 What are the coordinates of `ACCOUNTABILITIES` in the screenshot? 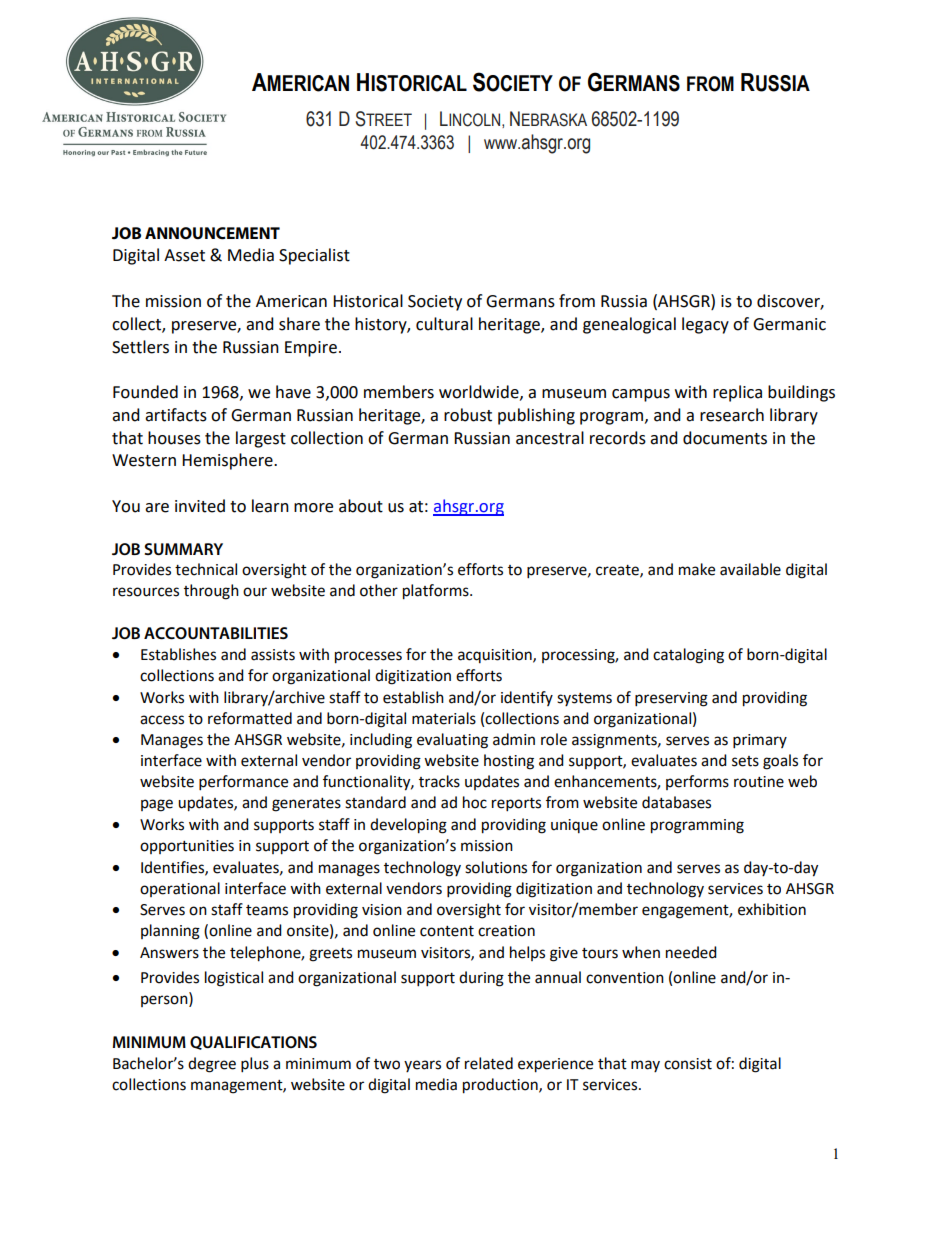 It's located at (216, 633).
